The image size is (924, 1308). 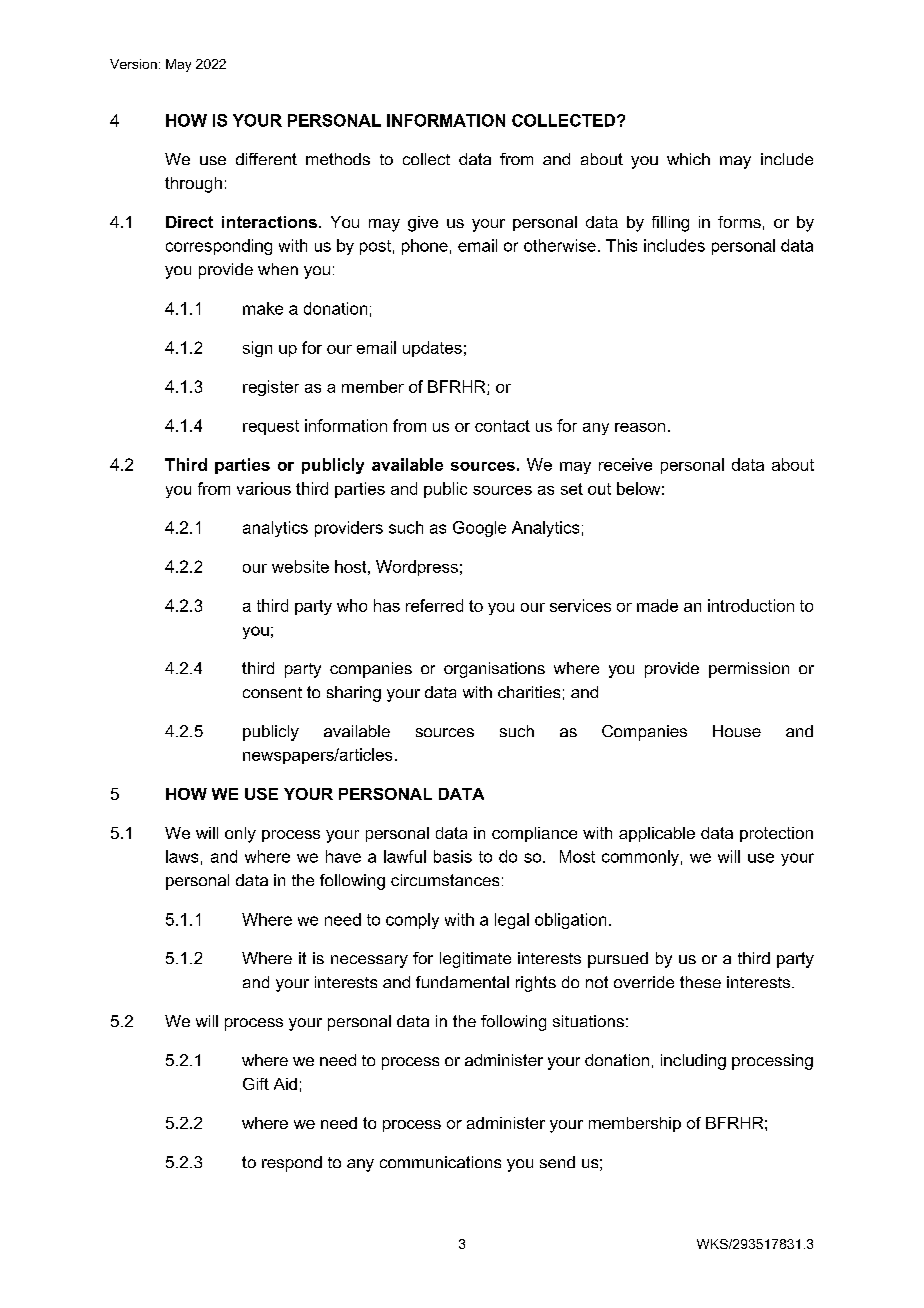 What do you see at coordinates (256, 1084) in the screenshot?
I see `Gift` at bounding box center [256, 1084].
